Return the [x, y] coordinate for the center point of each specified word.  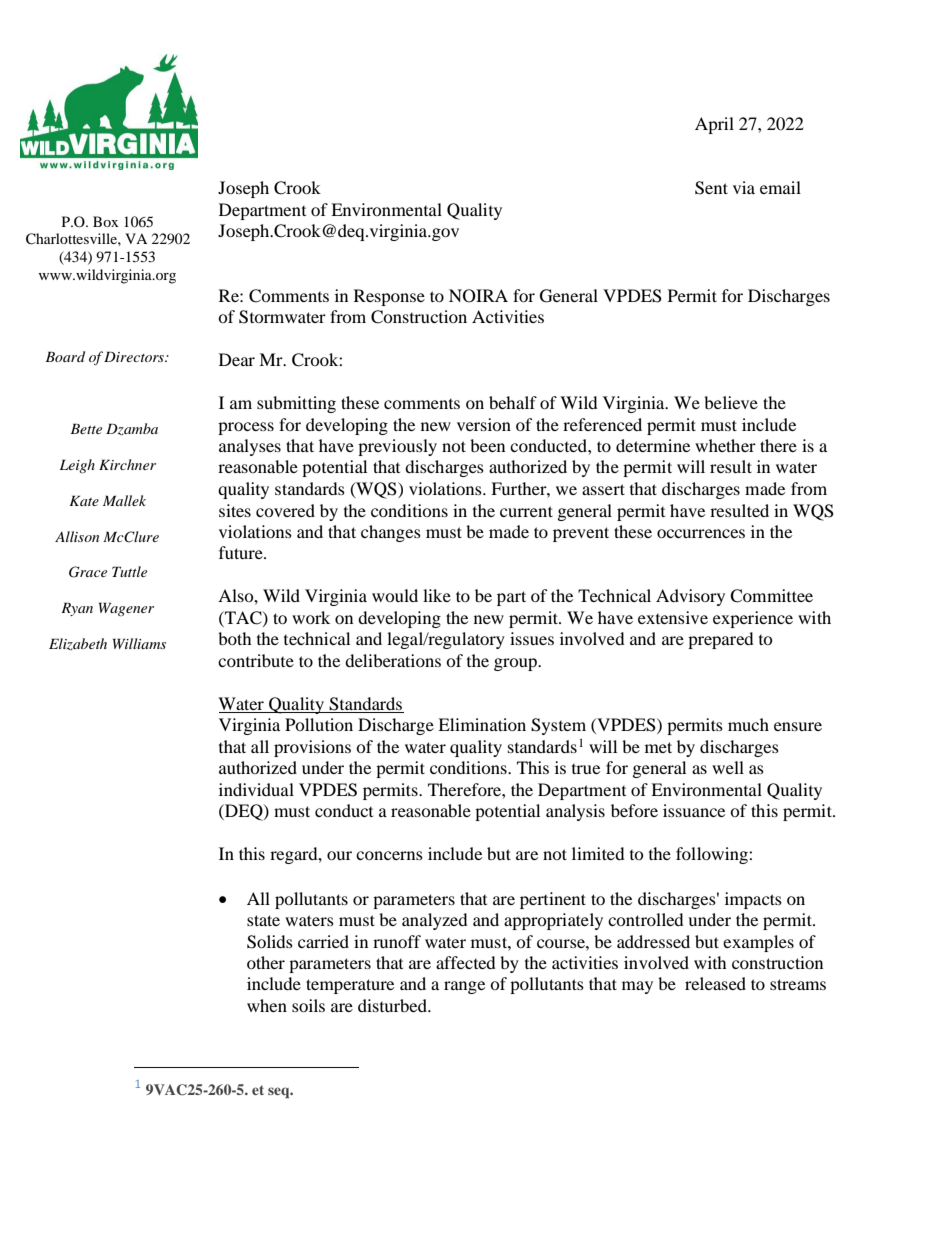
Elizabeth [78, 644]
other [266, 962]
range [464, 987]
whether [725, 445]
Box [106, 221]
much [748, 724]
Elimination [482, 724]
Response [389, 297]
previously [397, 447]
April [714, 125]
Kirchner [127, 464]
